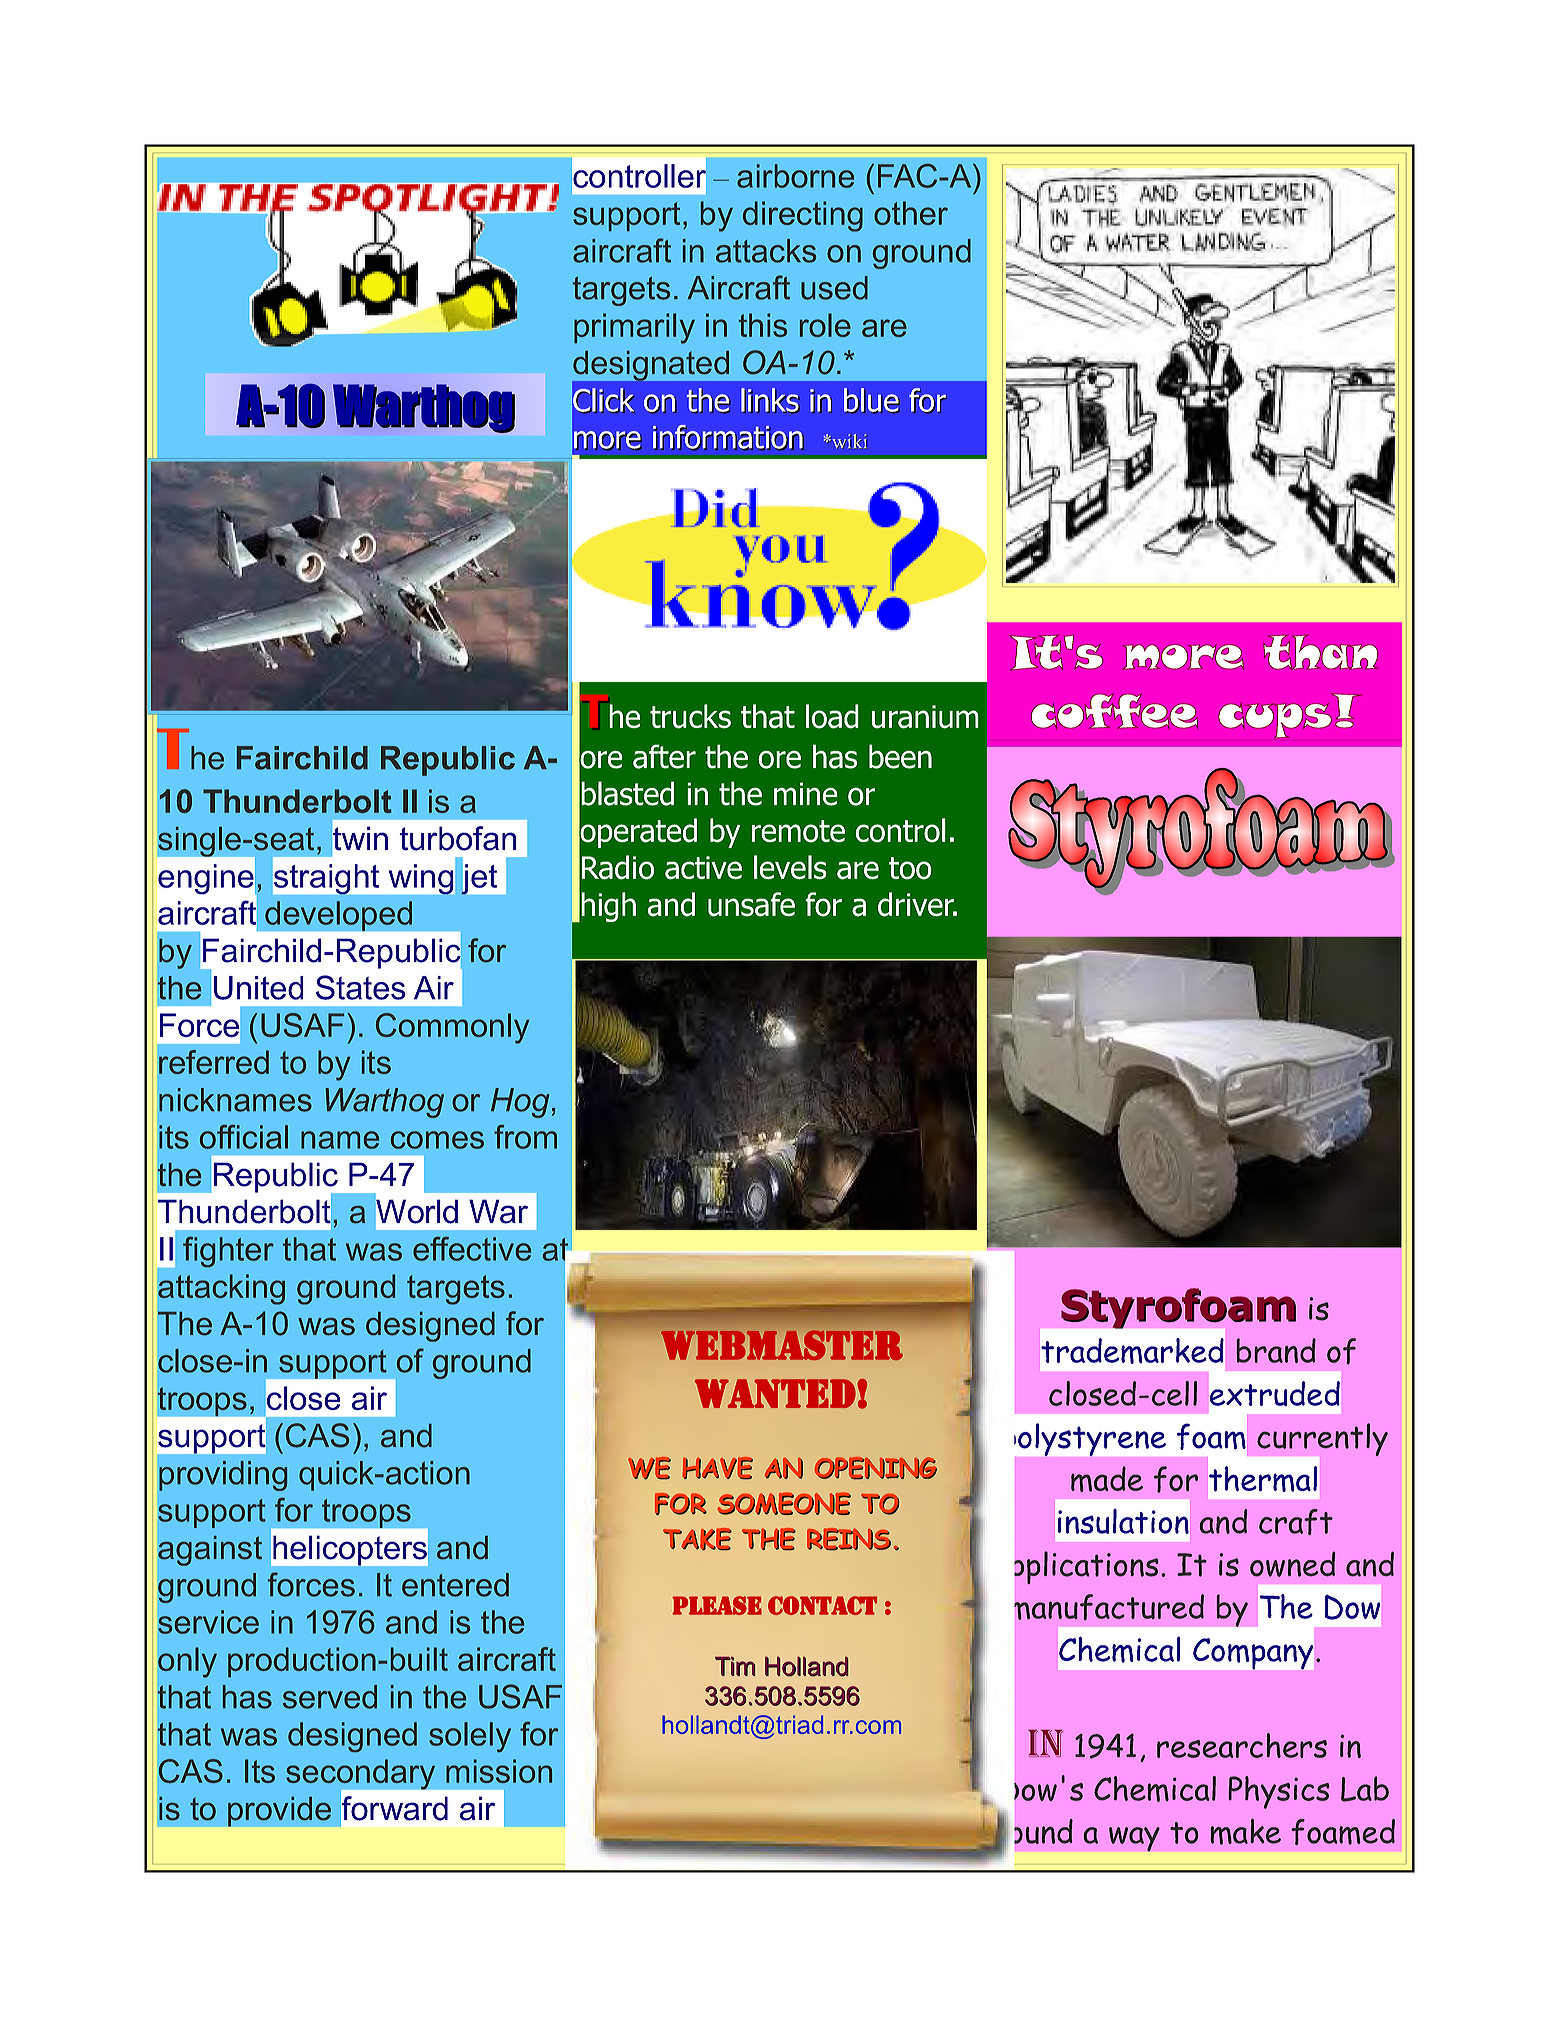  What do you see at coordinates (634, 328) in the screenshot?
I see `primarily` at bounding box center [634, 328].
